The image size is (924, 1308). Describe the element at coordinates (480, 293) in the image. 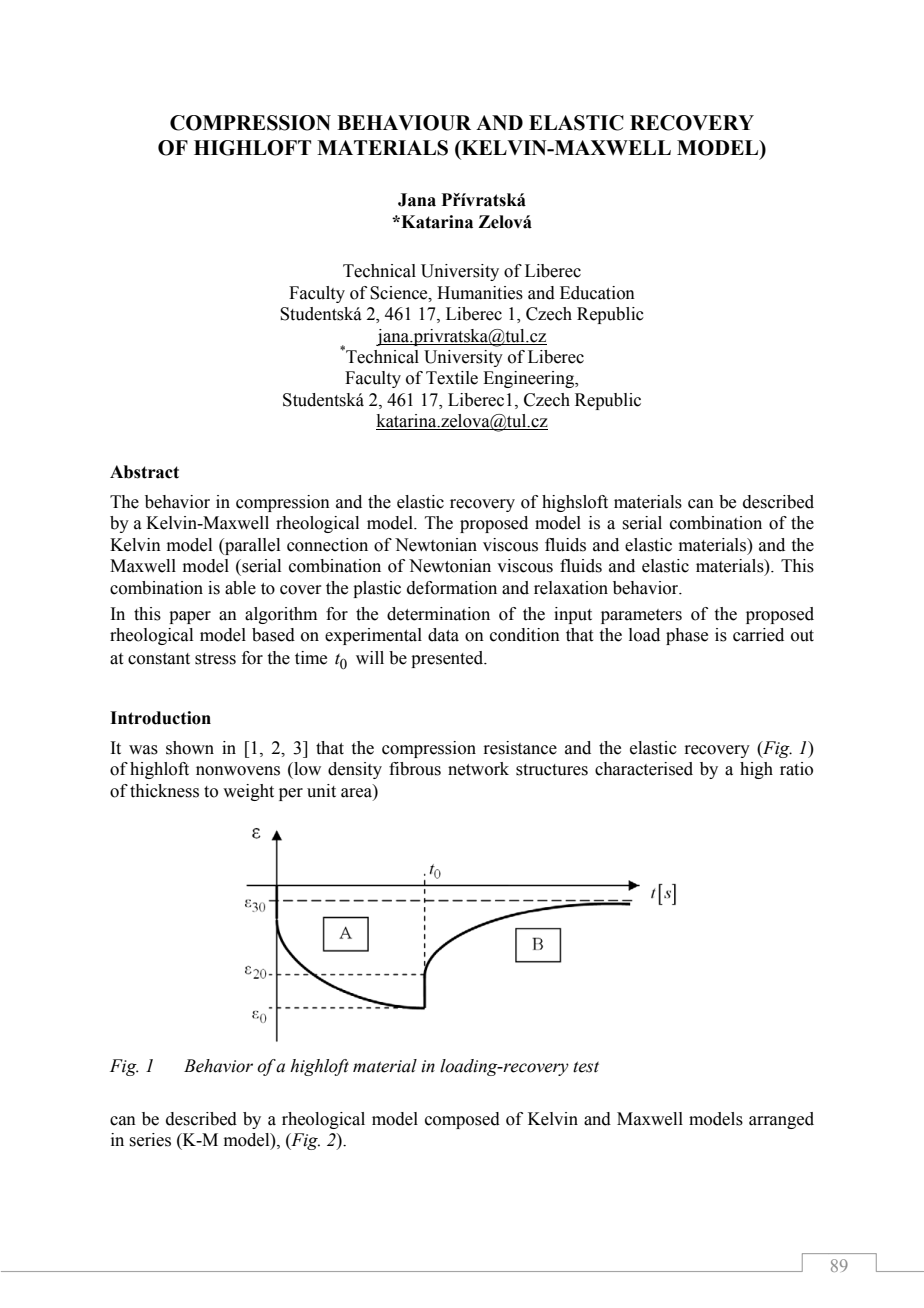

I see `Humanities` at that location.
